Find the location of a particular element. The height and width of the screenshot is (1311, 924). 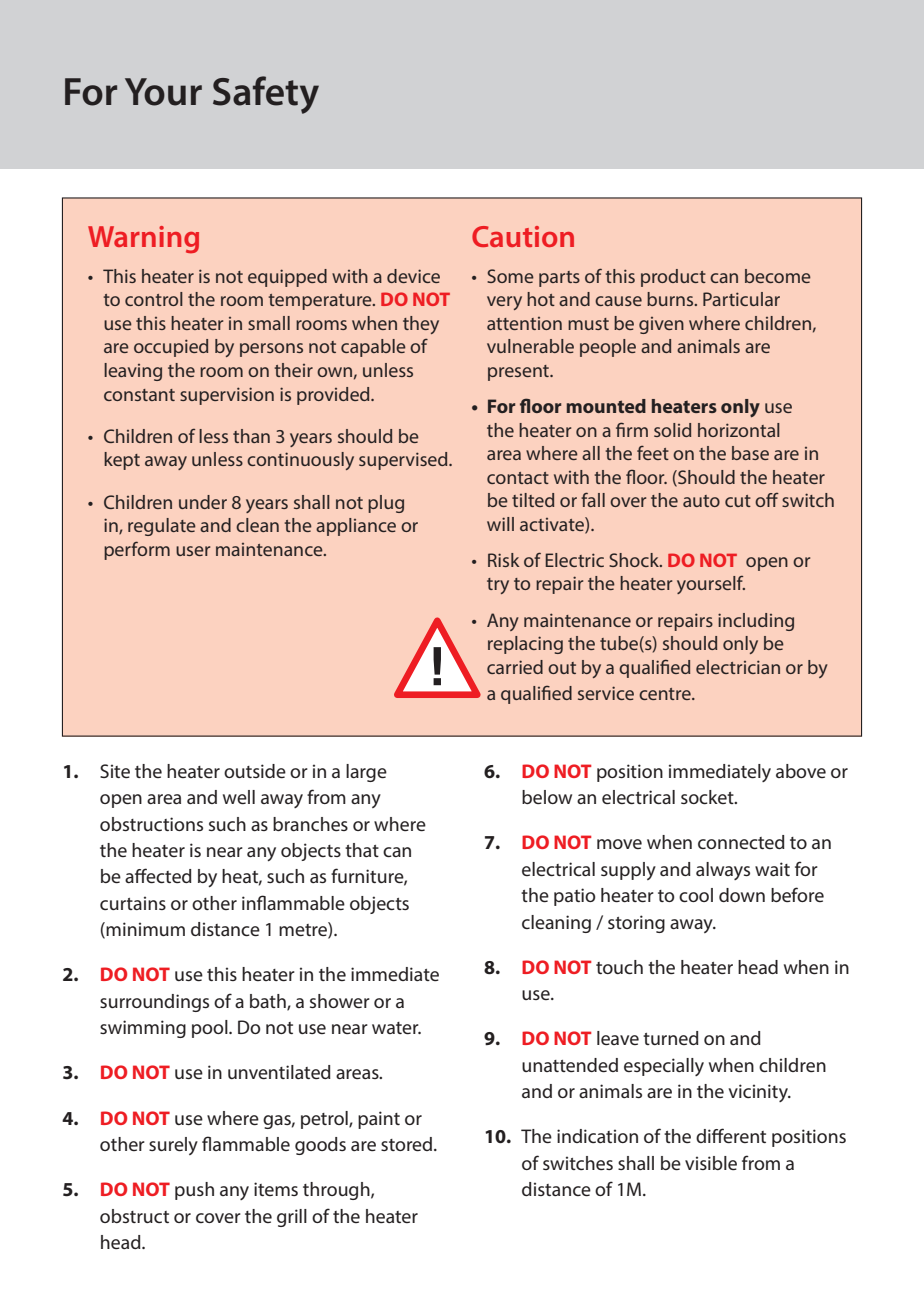

affected is located at coordinates (158, 875).
